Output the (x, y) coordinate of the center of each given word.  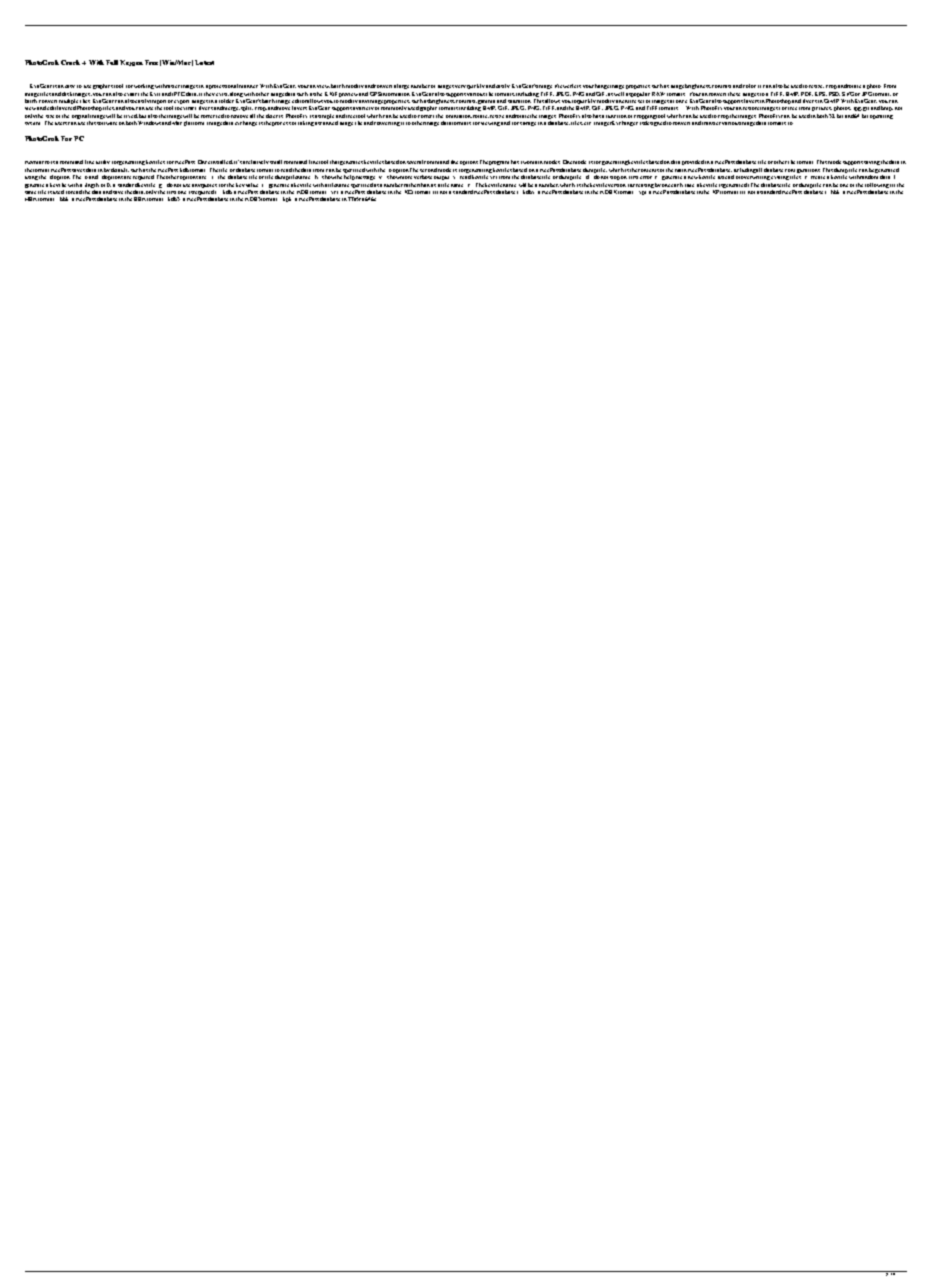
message (365, 178)
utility (103, 162)
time (689, 185)
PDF (807, 94)
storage (528, 124)
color (749, 86)
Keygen (131, 63)
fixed (131, 116)
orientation (459, 116)
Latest (204, 62)
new (693, 177)
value (252, 185)
